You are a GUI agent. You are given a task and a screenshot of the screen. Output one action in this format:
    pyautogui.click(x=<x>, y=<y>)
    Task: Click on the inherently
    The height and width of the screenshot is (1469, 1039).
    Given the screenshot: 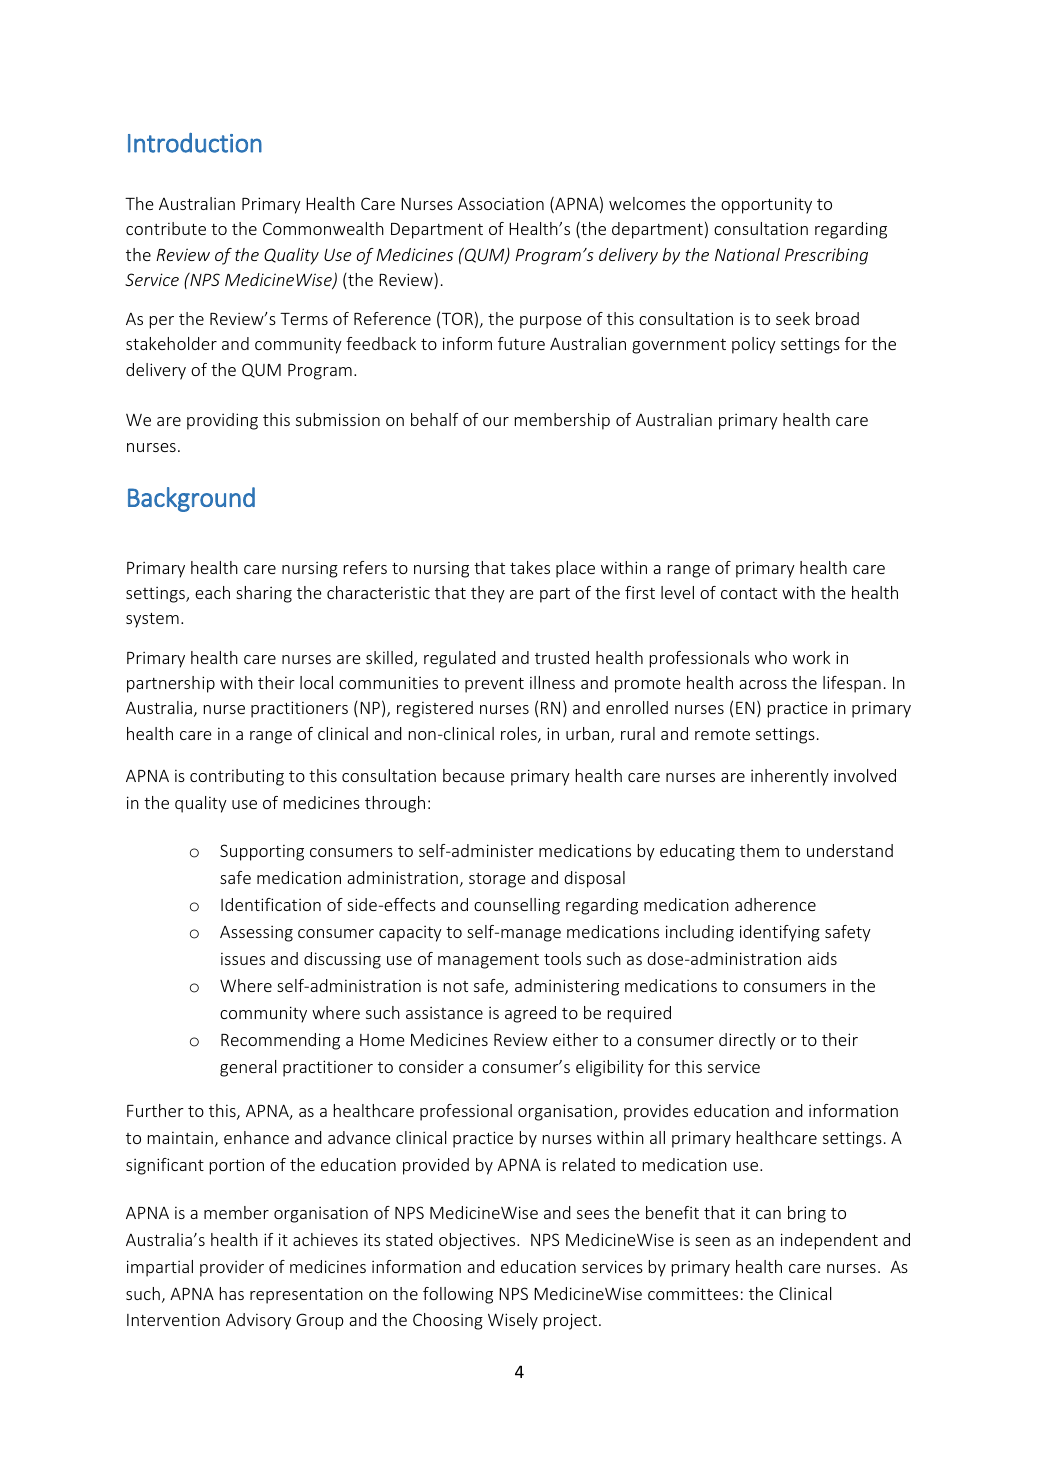 What is the action you would take?
    pyautogui.click(x=790, y=777)
